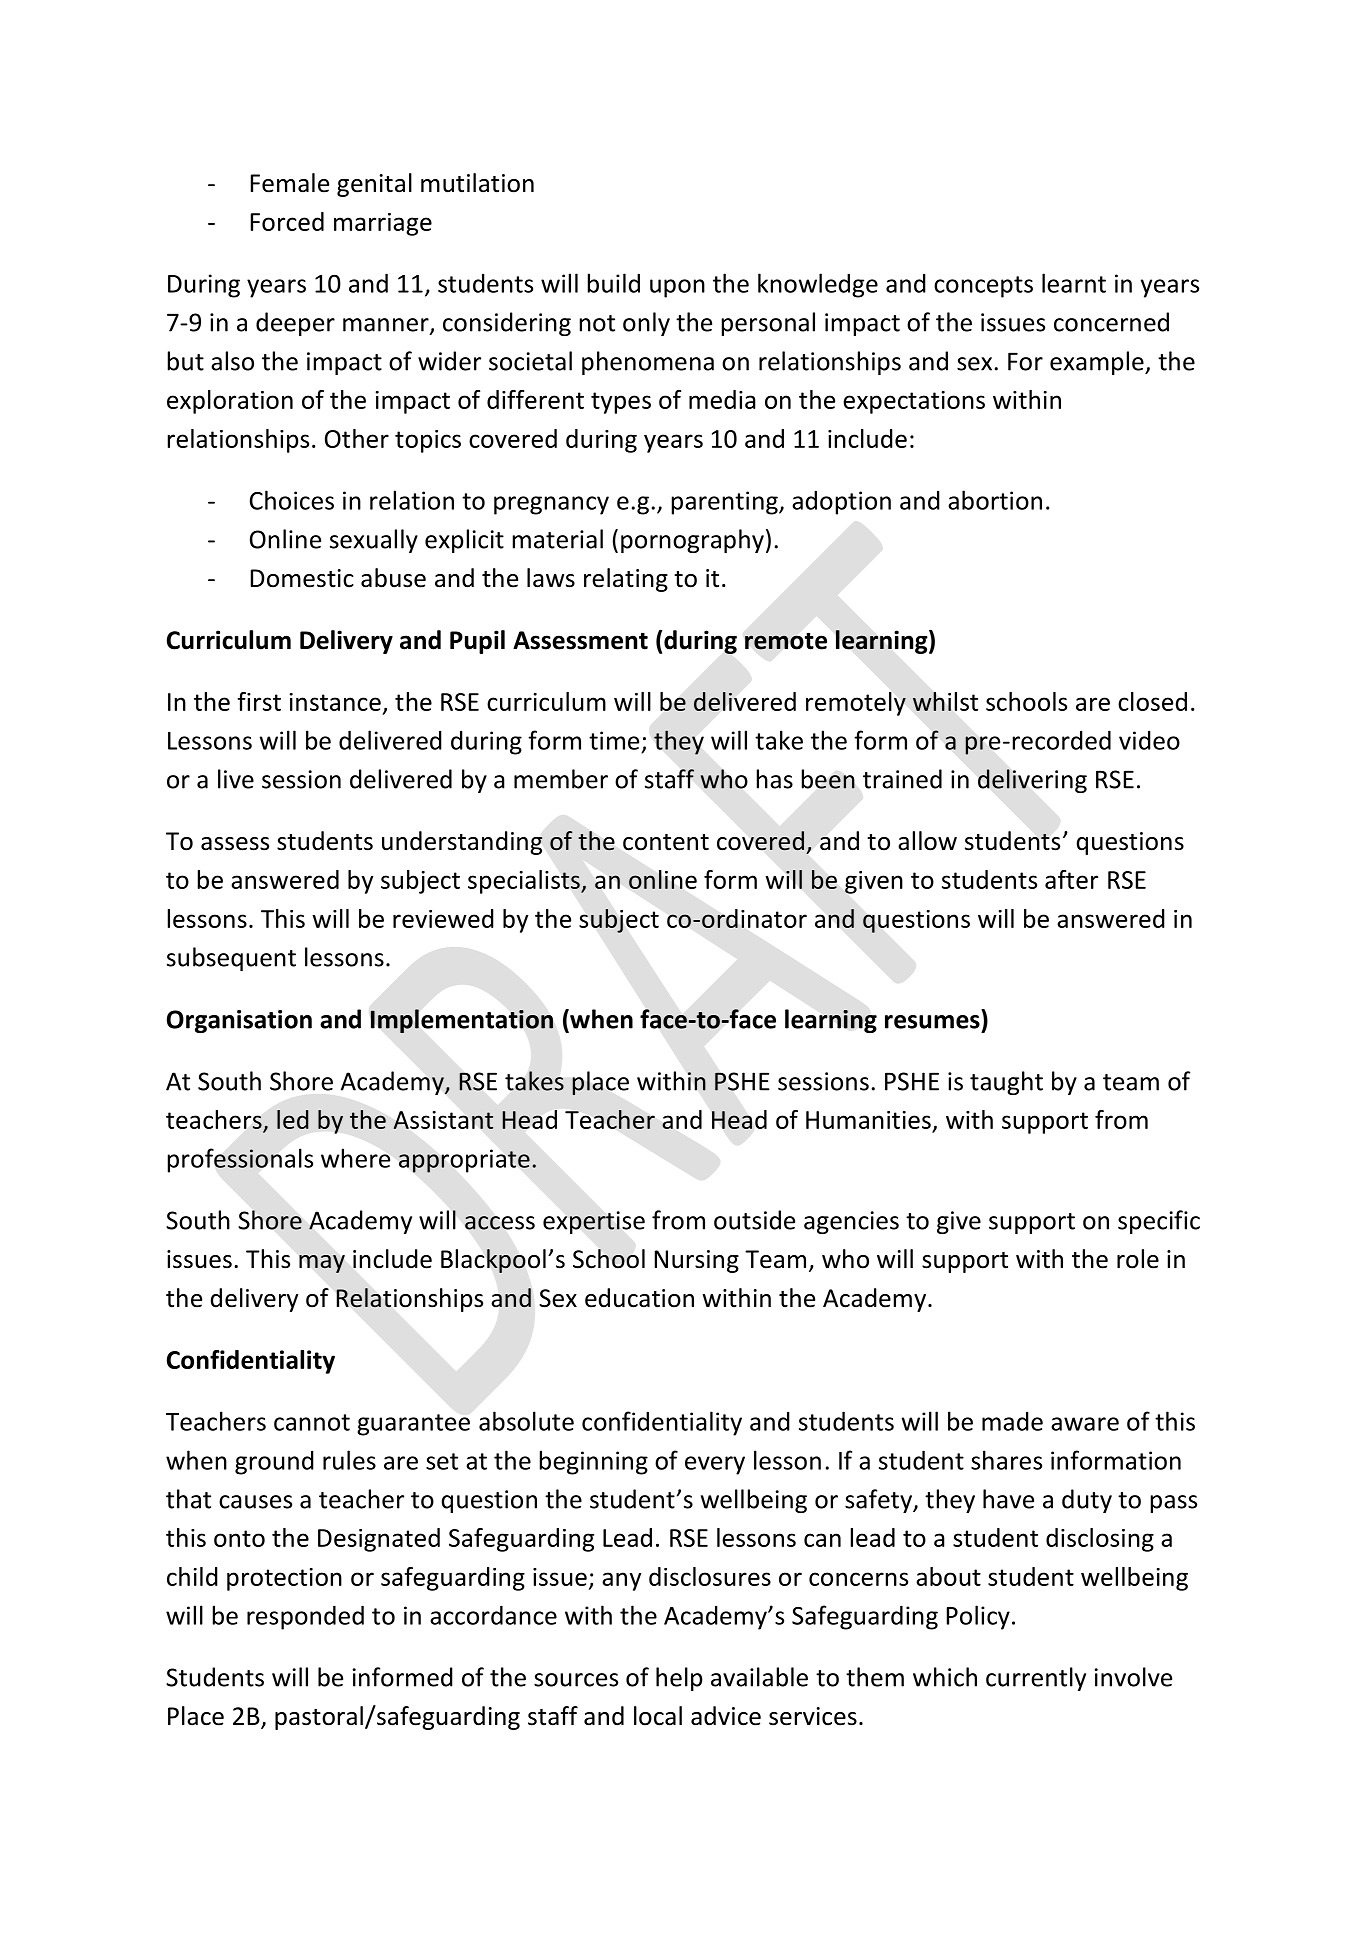 The width and height of the screenshot is (1370, 1938). Describe the element at coordinates (1159, 1222) in the screenshot. I see `specific` at that location.
